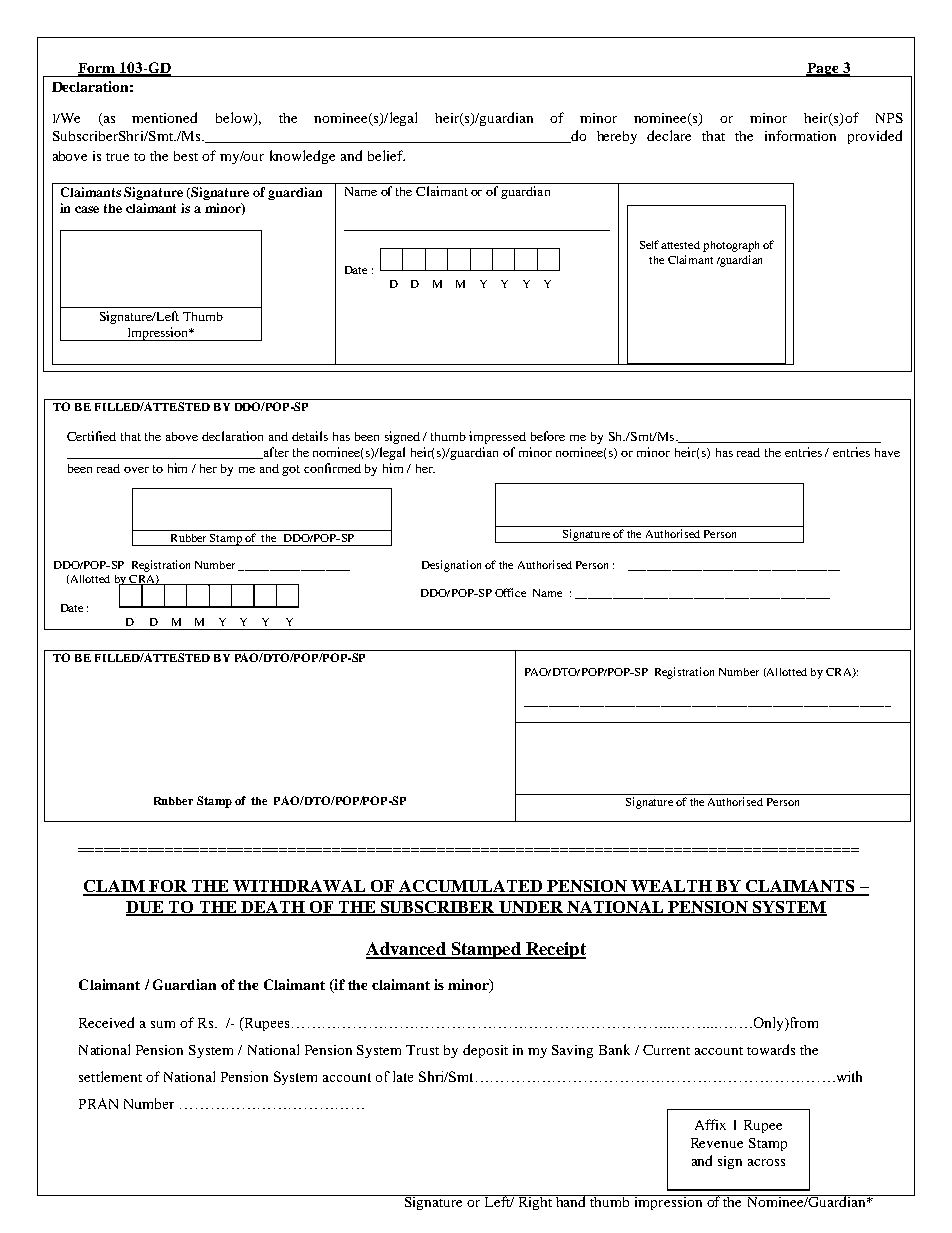  Describe the element at coordinates (136, 470) in the screenshot. I see `over` at that location.
